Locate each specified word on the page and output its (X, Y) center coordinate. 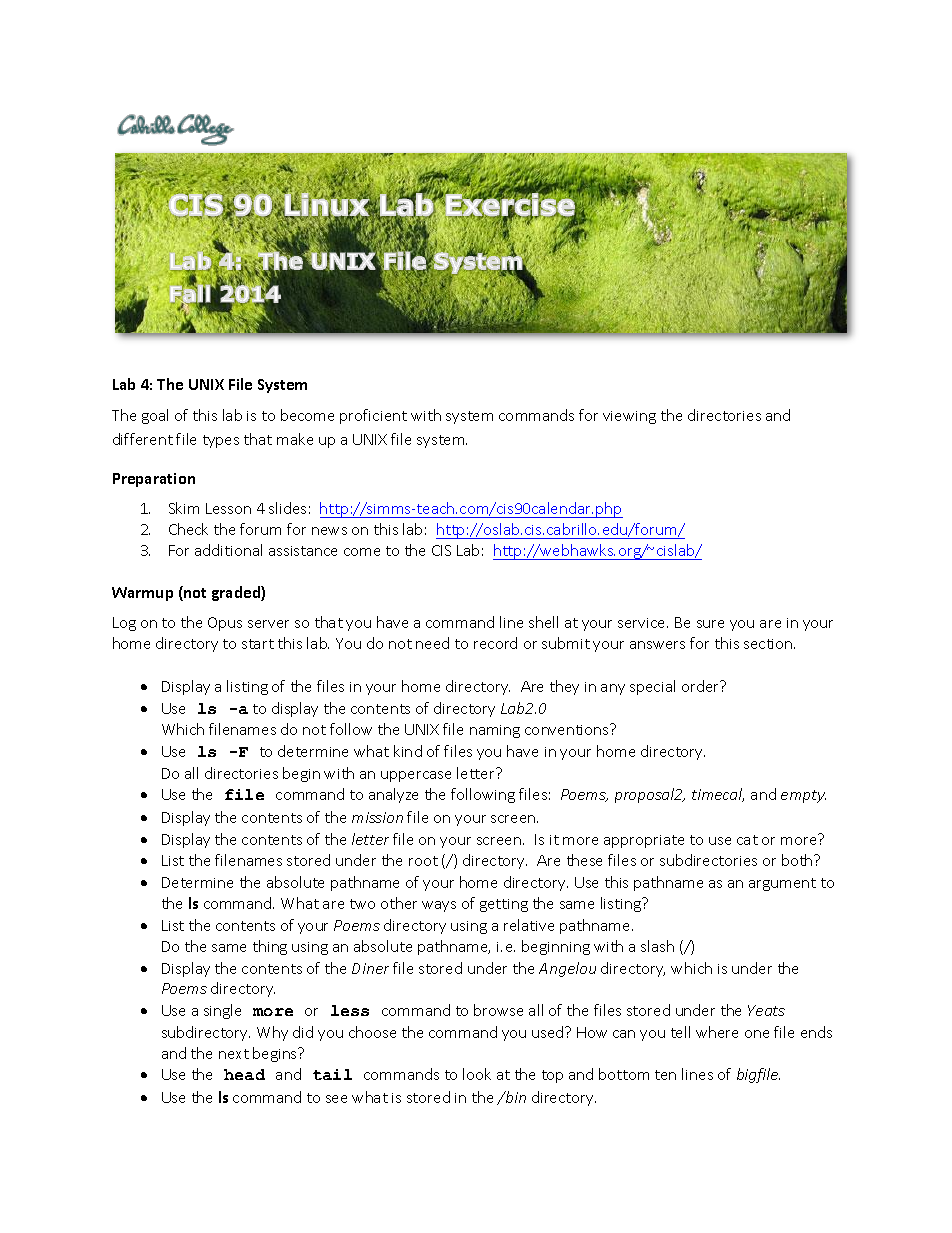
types (221, 441)
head (244, 1074)
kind (408, 751)
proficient (373, 416)
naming (495, 731)
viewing (629, 417)
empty (803, 796)
